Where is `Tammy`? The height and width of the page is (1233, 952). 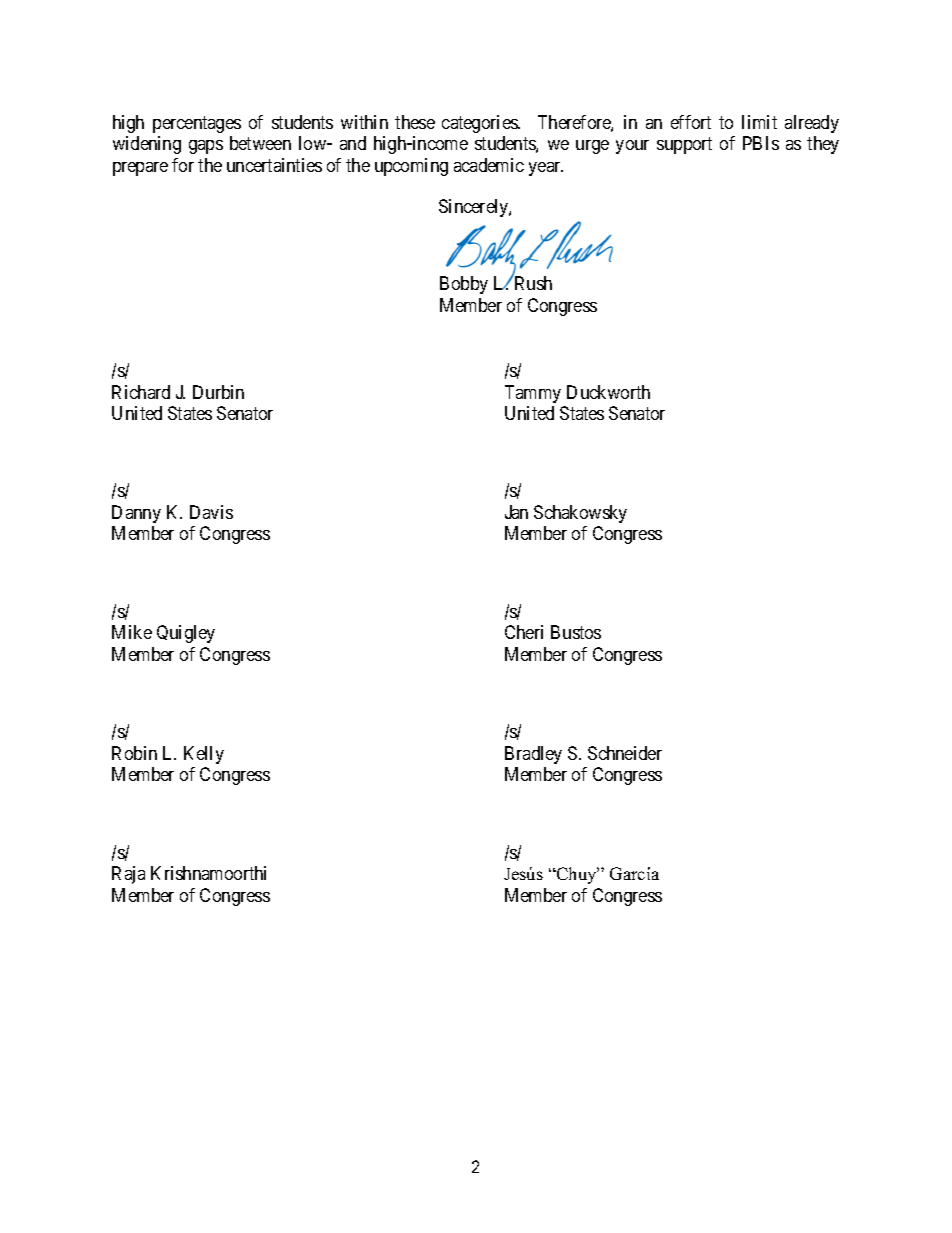
Tammy is located at coordinates (533, 394).
